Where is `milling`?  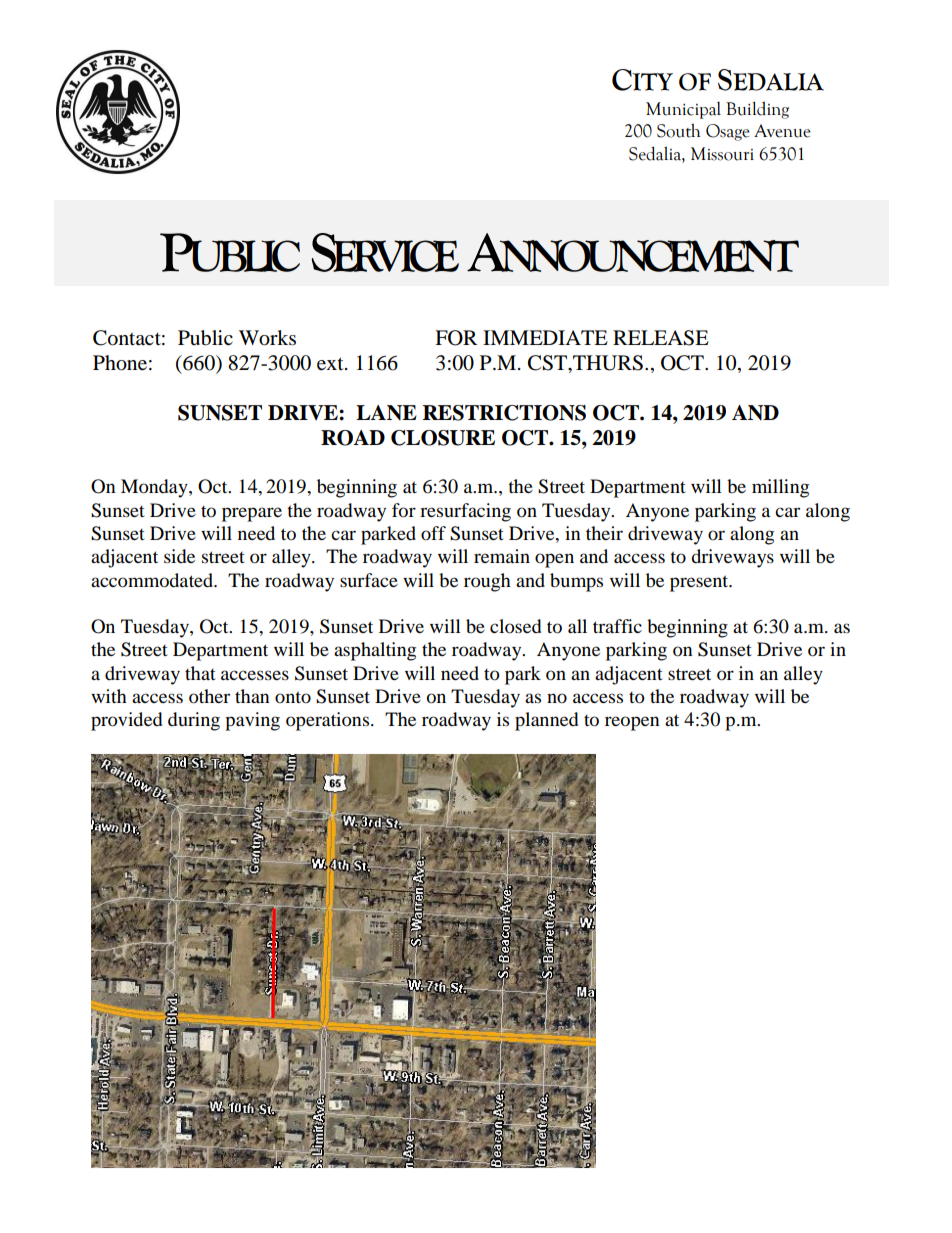 milling is located at coordinates (780, 488).
